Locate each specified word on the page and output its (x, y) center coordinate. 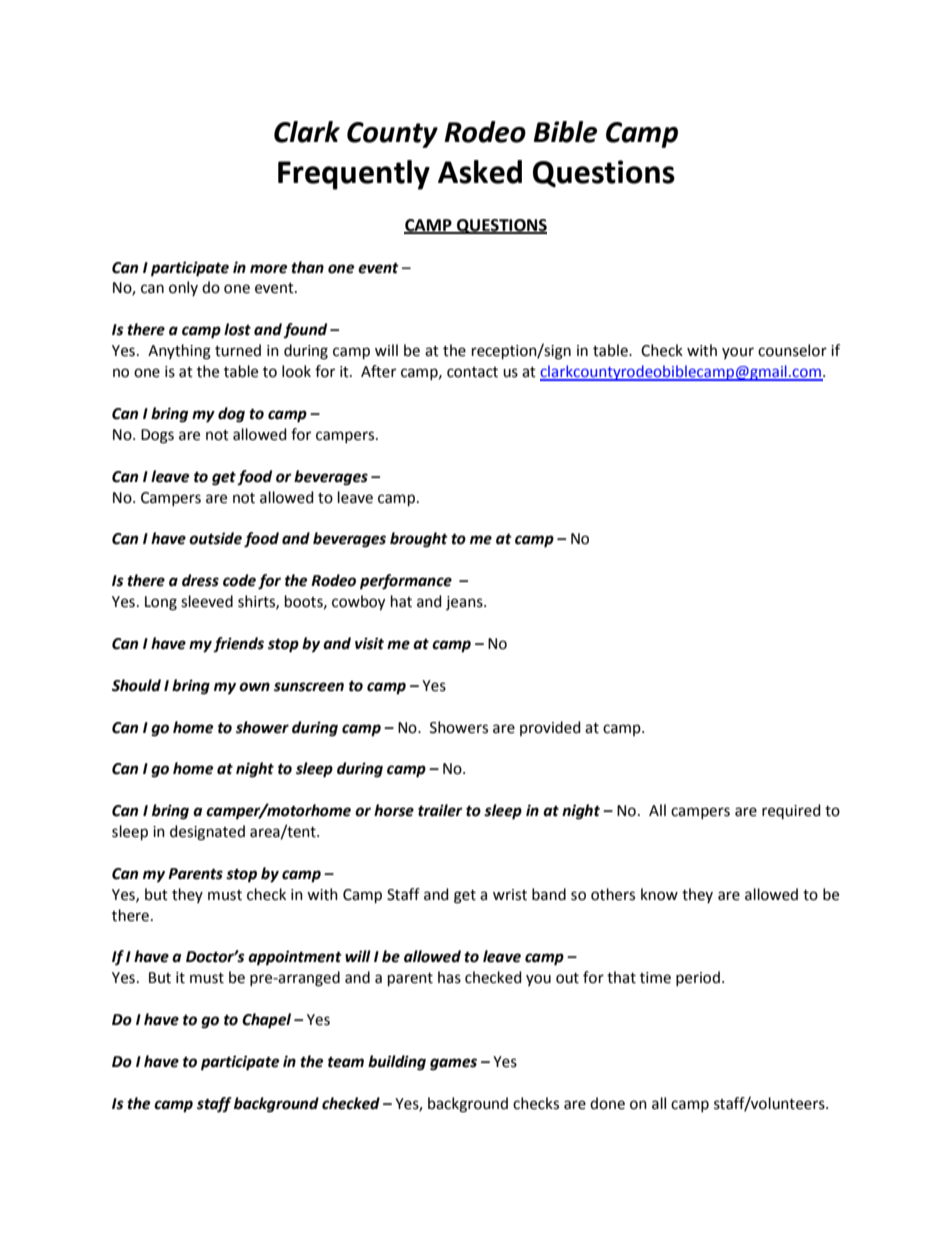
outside (215, 538)
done (607, 1103)
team (346, 1062)
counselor (792, 350)
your (738, 353)
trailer (440, 810)
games (453, 1064)
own (254, 687)
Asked (480, 172)
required (791, 811)
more (268, 269)
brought (419, 540)
